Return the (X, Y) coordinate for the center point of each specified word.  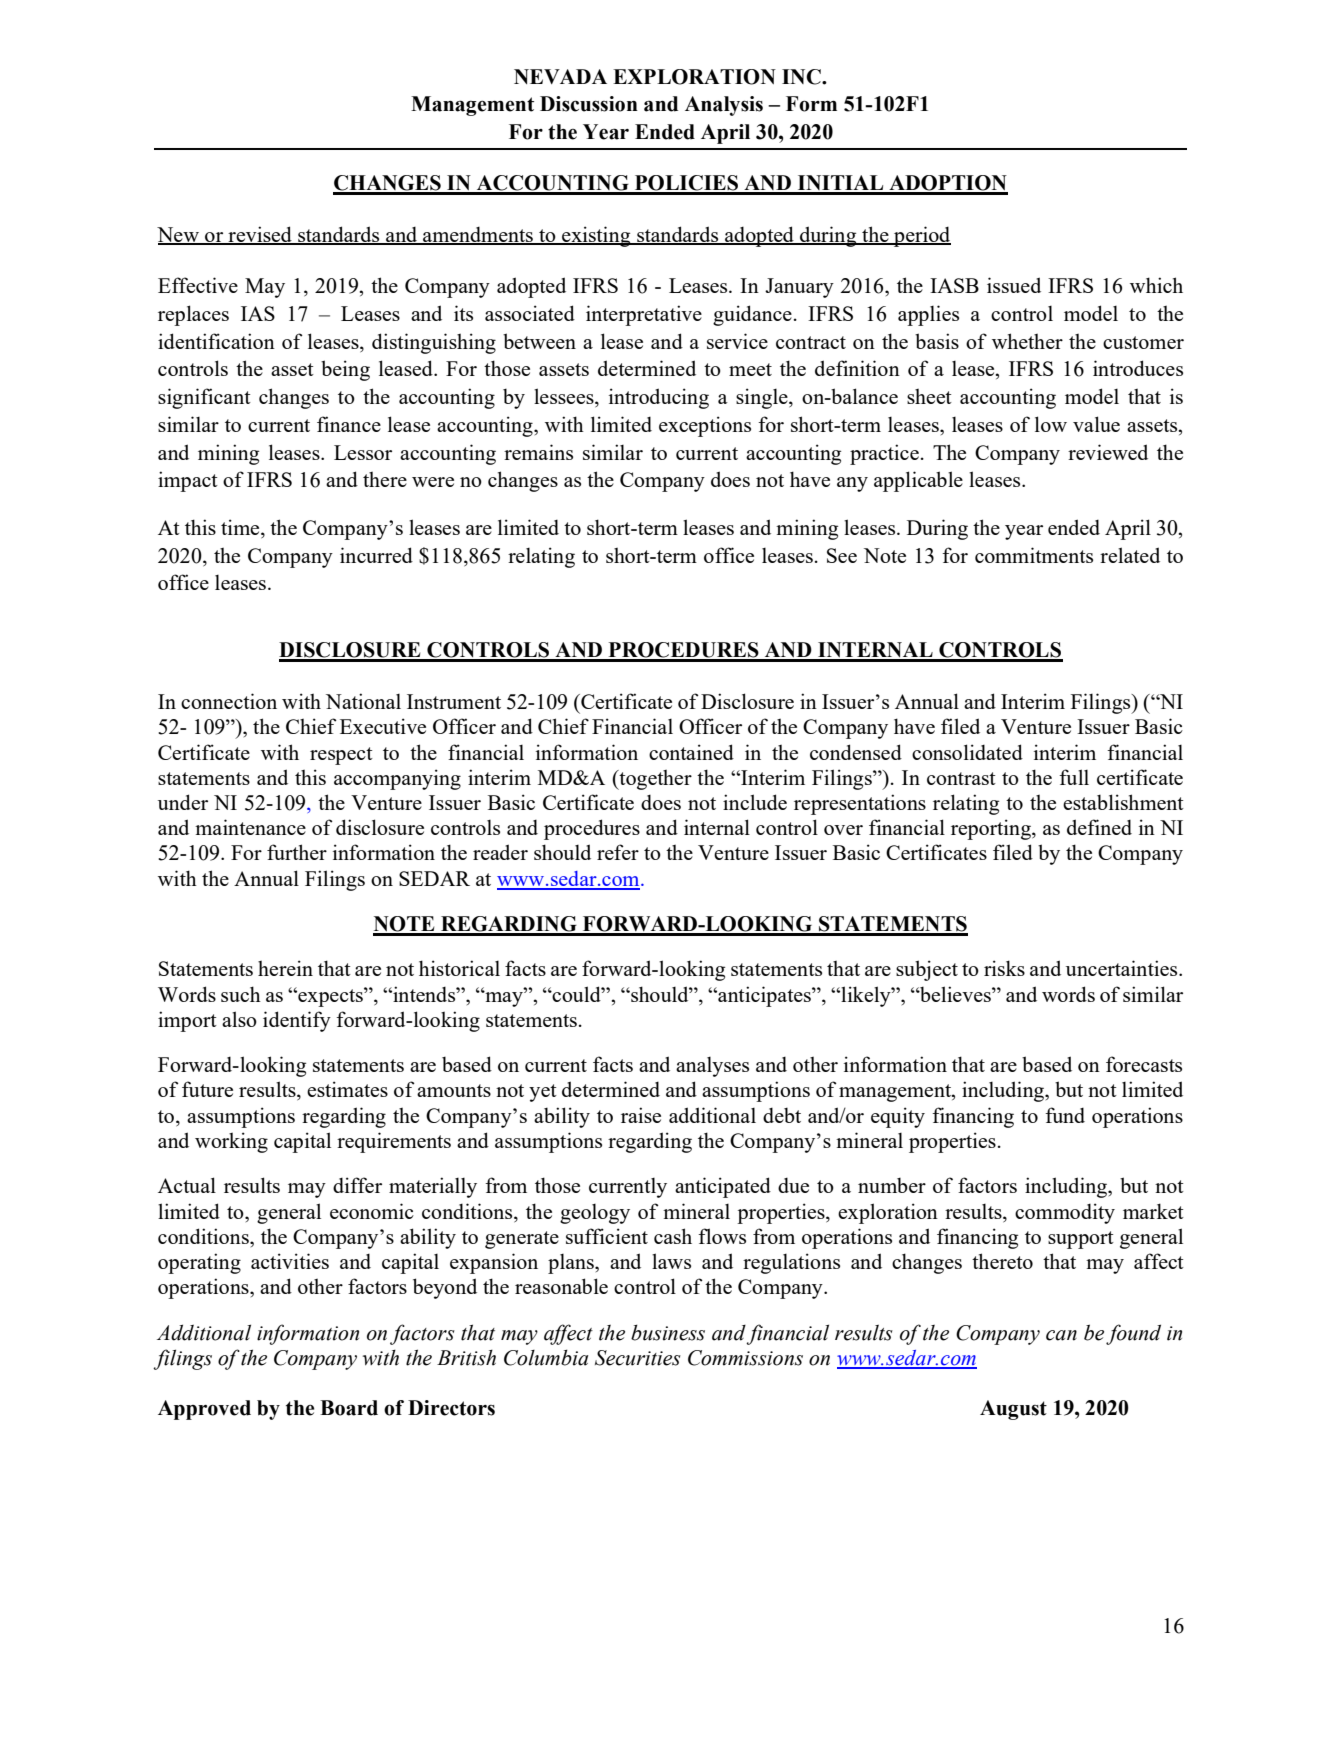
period (921, 236)
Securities (638, 1358)
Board (349, 1408)
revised (260, 235)
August (1013, 1410)
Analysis (724, 106)
